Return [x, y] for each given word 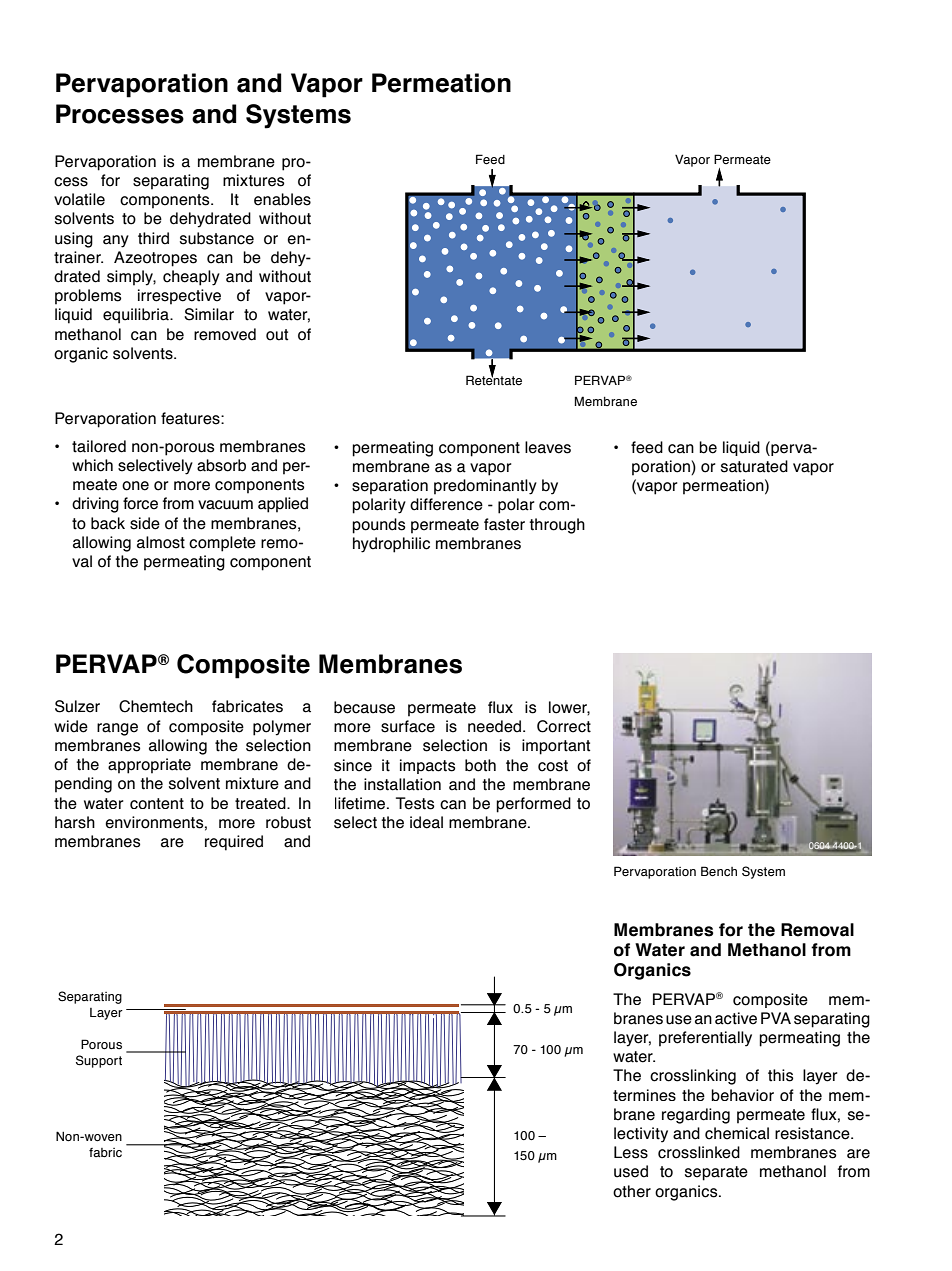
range [117, 729]
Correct [564, 726]
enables [282, 199]
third [153, 238]
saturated [754, 466]
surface [408, 726]
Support [99, 1061]
